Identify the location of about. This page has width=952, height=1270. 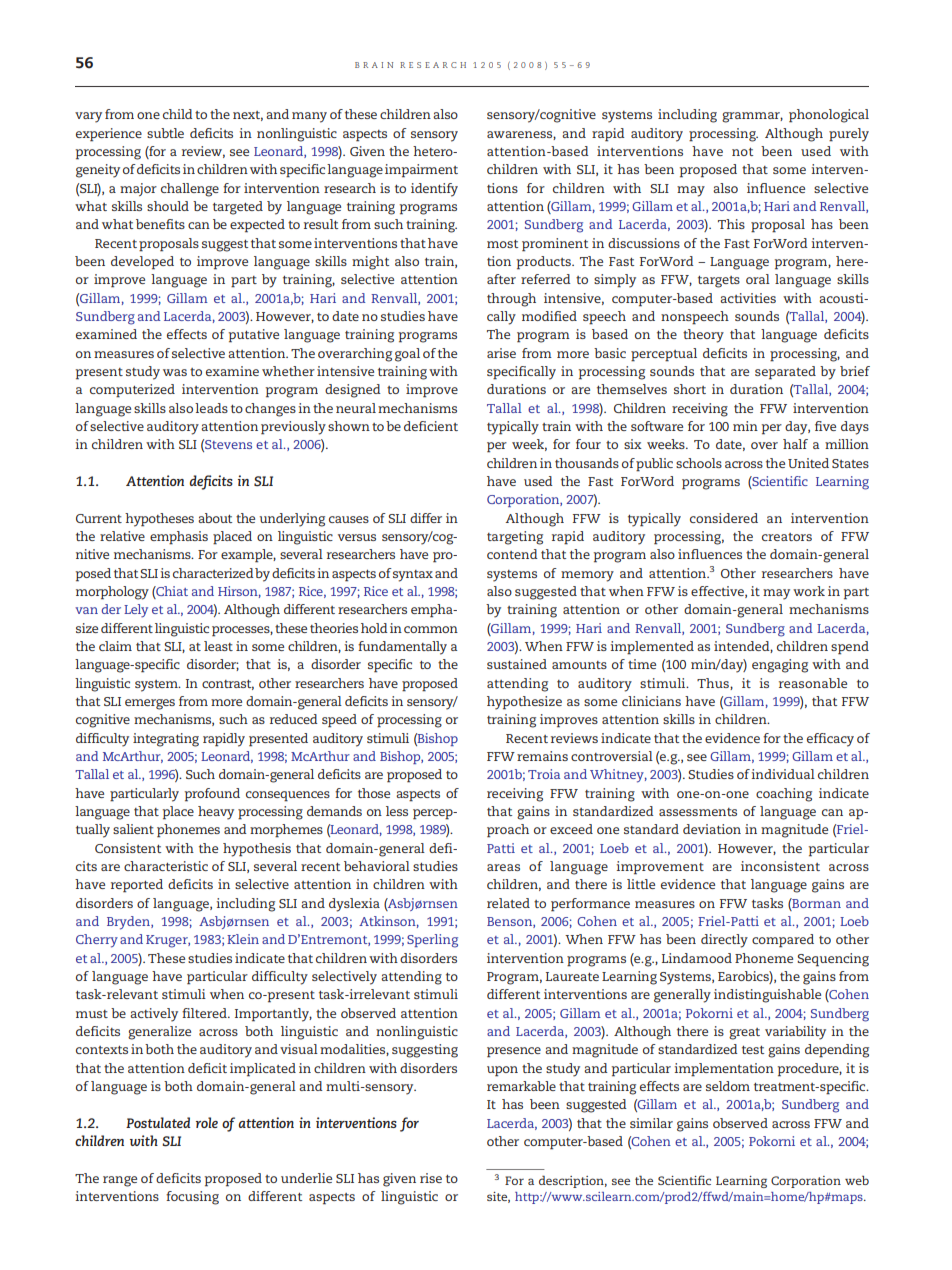
(215, 518).
